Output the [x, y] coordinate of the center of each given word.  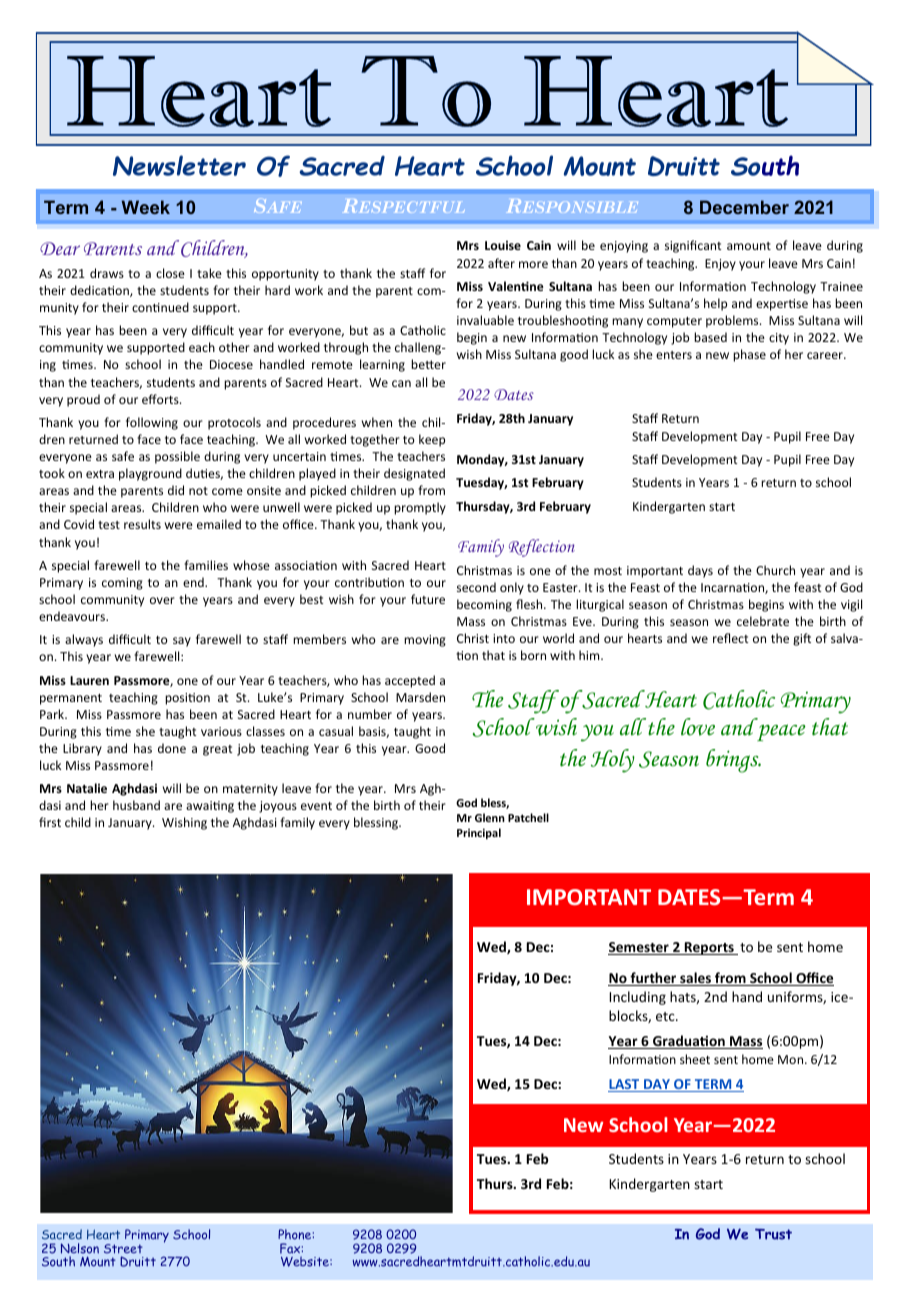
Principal [479, 833]
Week [146, 207]
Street [123, 1249]
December [744, 207]
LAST [625, 1085]
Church [775, 570]
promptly [420, 508]
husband [136, 805]
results [142, 524]
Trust [773, 1234]
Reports [709, 948]
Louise [503, 245]
